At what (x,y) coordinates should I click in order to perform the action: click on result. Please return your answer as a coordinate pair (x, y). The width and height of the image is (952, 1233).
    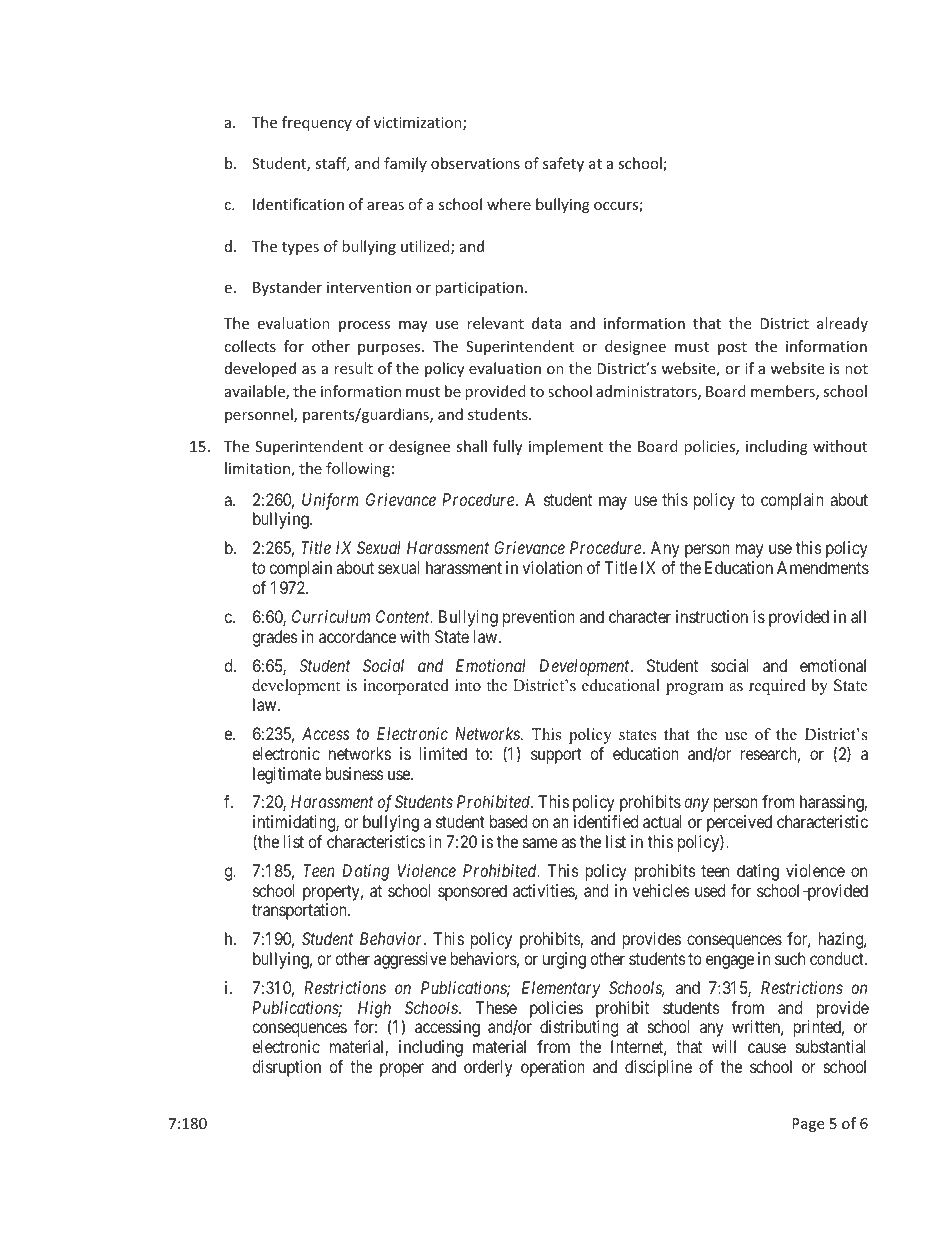
    Looking at the image, I should click on (353, 368).
